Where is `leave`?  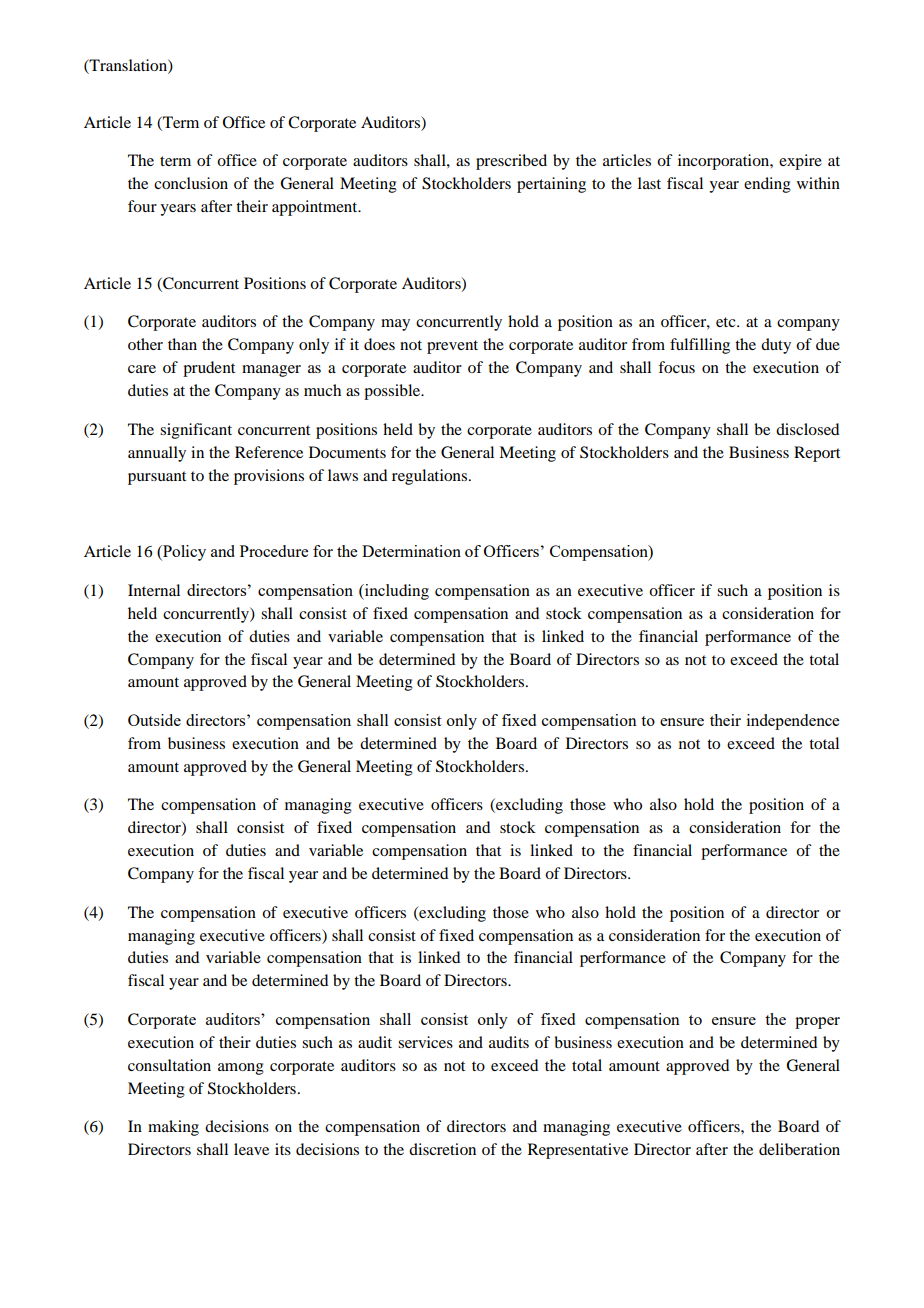 leave is located at coordinates (251, 1149).
